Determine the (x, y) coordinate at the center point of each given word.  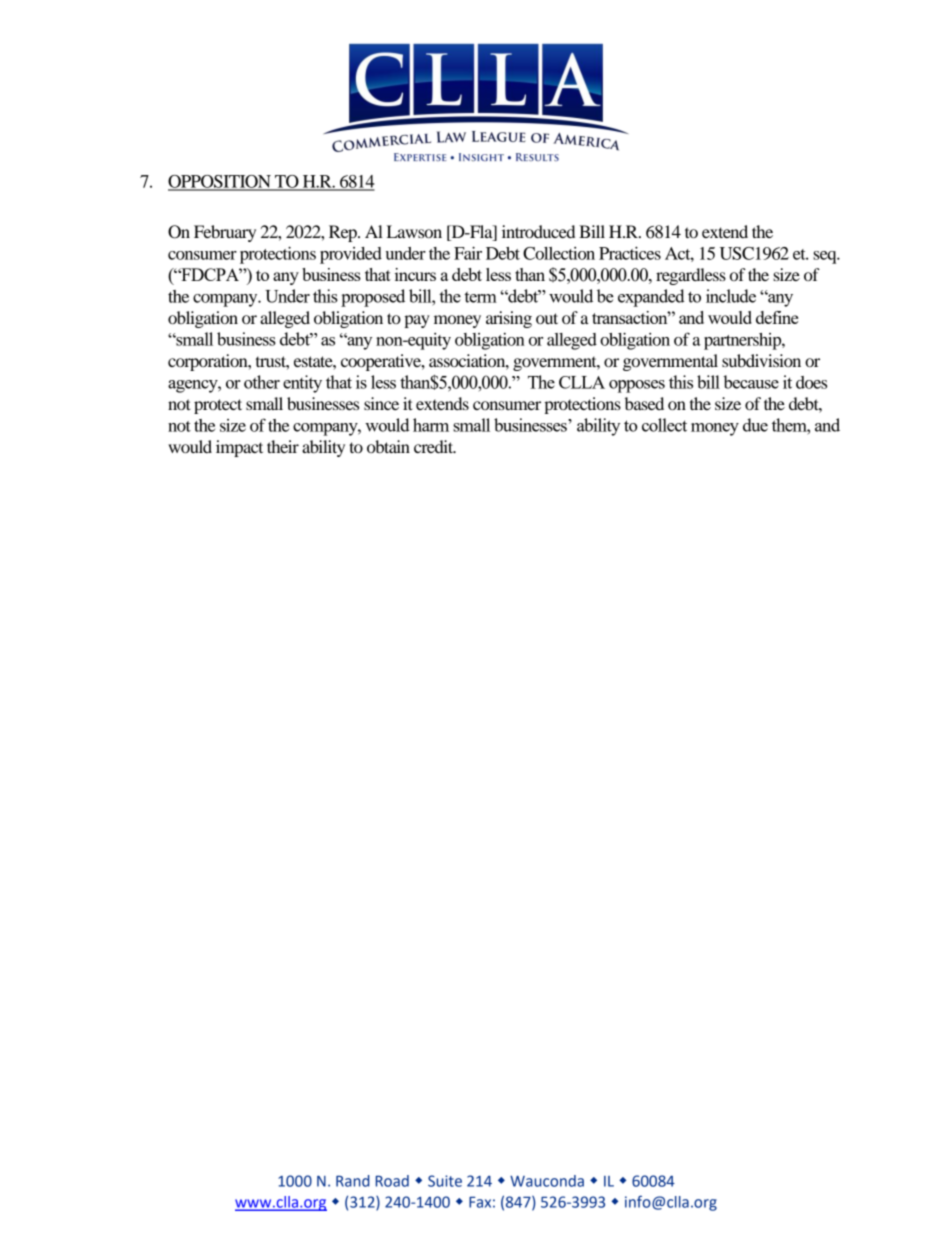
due (755, 425)
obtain (388, 446)
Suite (445, 1181)
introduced (538, 231)
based (644, 403)
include (731, 296)
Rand (353, 1181)
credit (435, 446)
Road (392, 1181)
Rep (344, 233)
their (283, 446)
